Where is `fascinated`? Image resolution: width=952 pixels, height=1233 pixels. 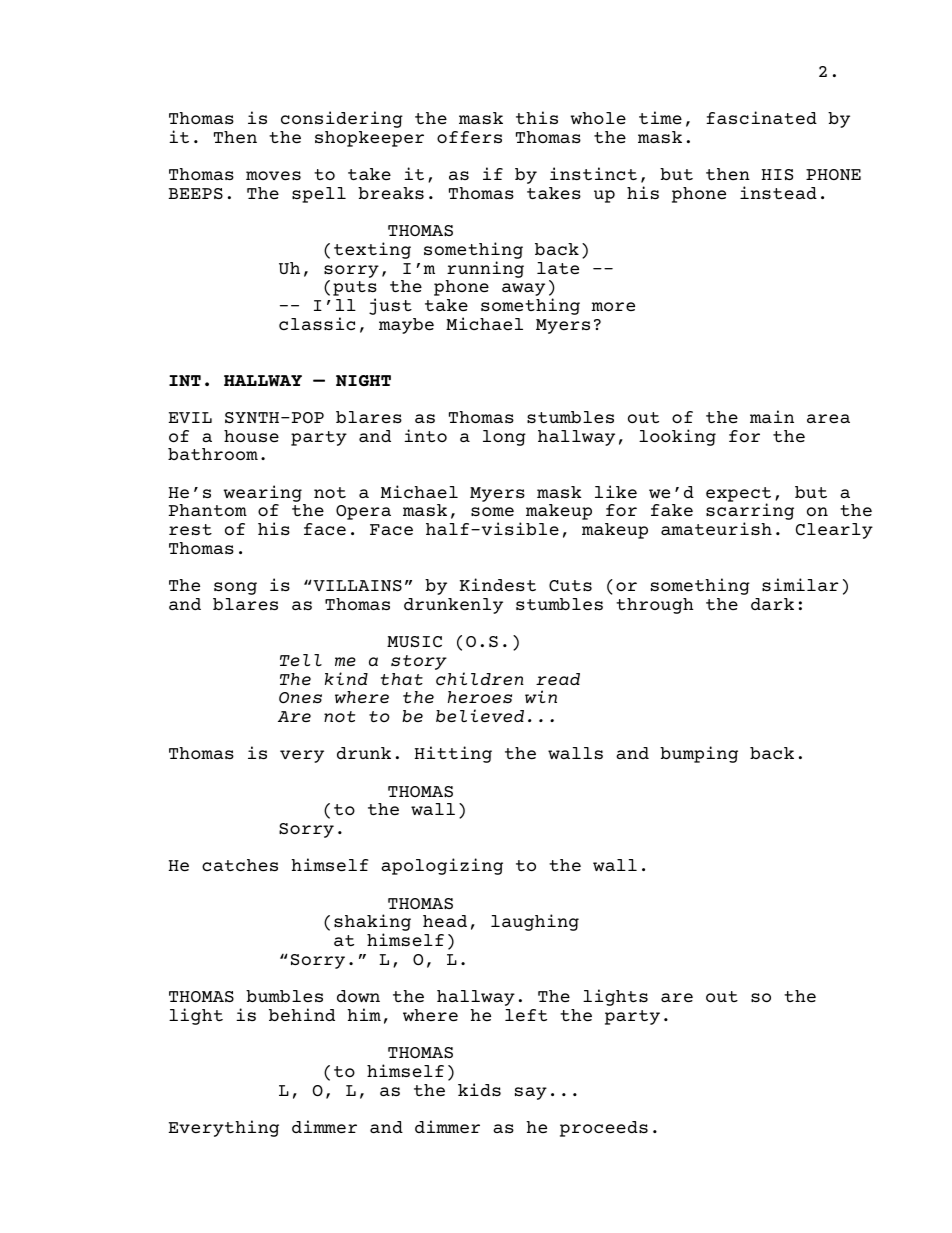 fascinated is located at coordinates (761, 117).
